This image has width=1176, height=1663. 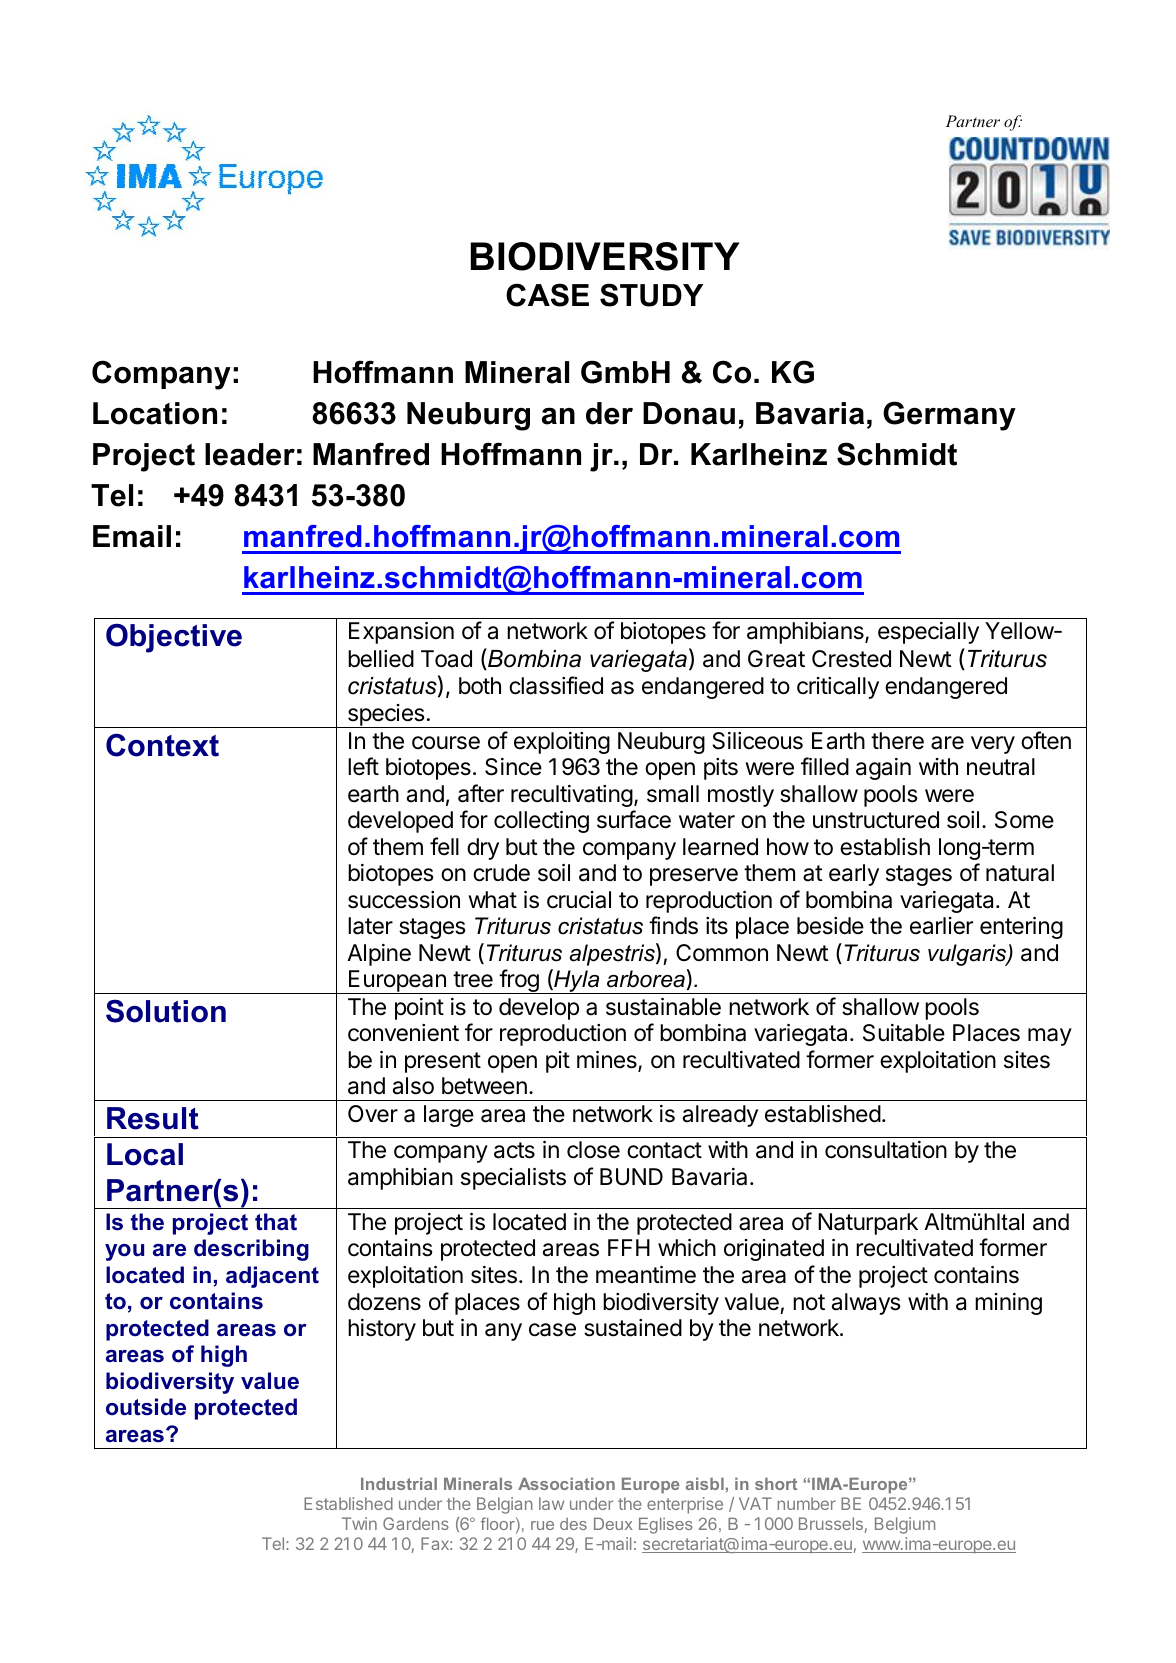 I want to click on consultation, so click(x=886, y=1150).
